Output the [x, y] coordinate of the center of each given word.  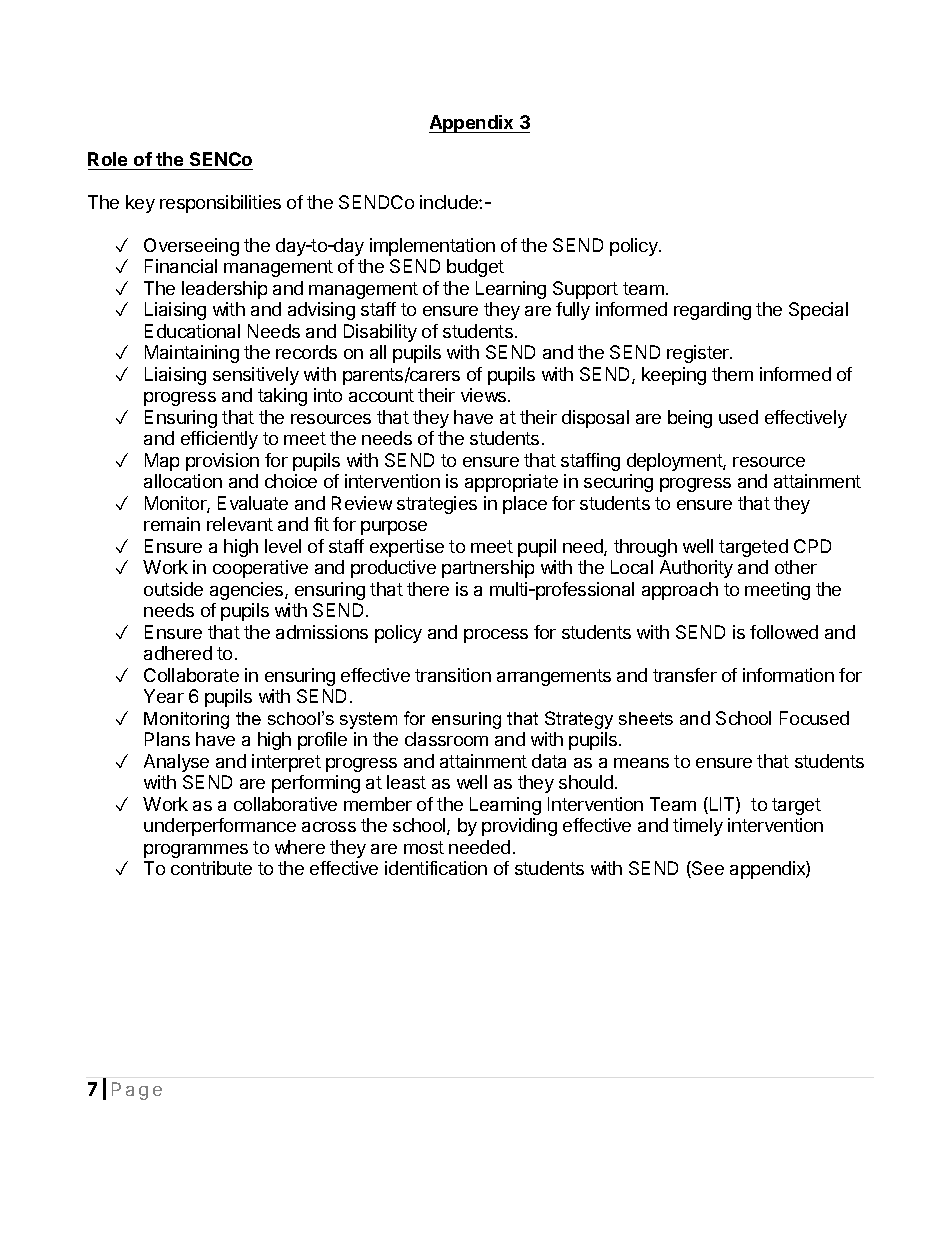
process [496, 636]
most [424, 847]
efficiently [219, 440]
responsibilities [220, 204]
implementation [432, 247]
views [485, 395]
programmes [196, 851]
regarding [712, 311]
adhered [178, 653]
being [690, 419]
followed [784, 632]
